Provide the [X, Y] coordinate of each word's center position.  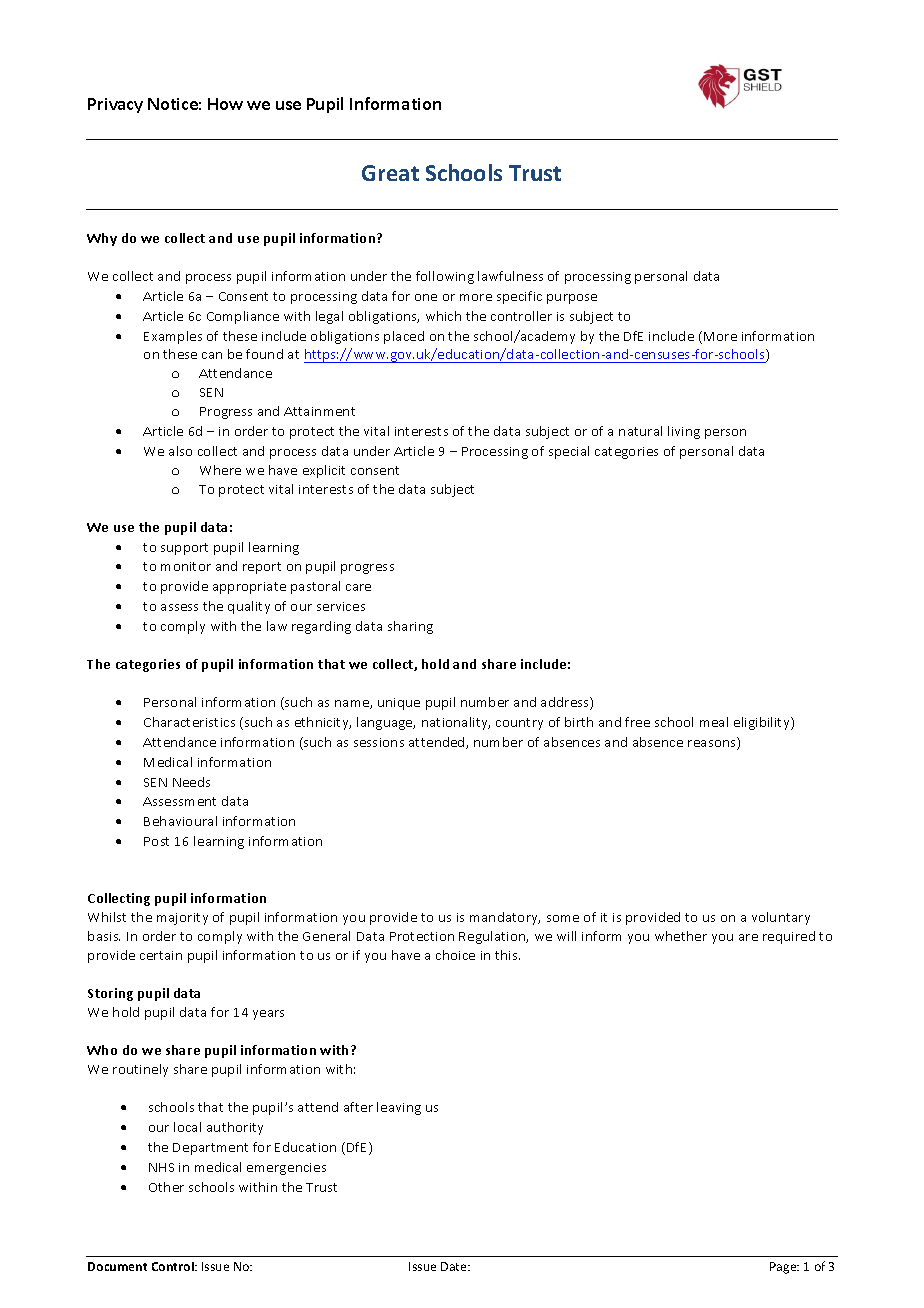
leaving [399, 1108]
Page [784, 1268]
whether [681, 936]
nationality [456, 723]
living [684, 432]
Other [166, 1187]
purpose [572, 299]
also [180, 451]
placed [404, 337]
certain [161, 955]
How [225, 104]
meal [714, 722]
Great [390, 173]
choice [455, 955]
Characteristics [189, 722]
